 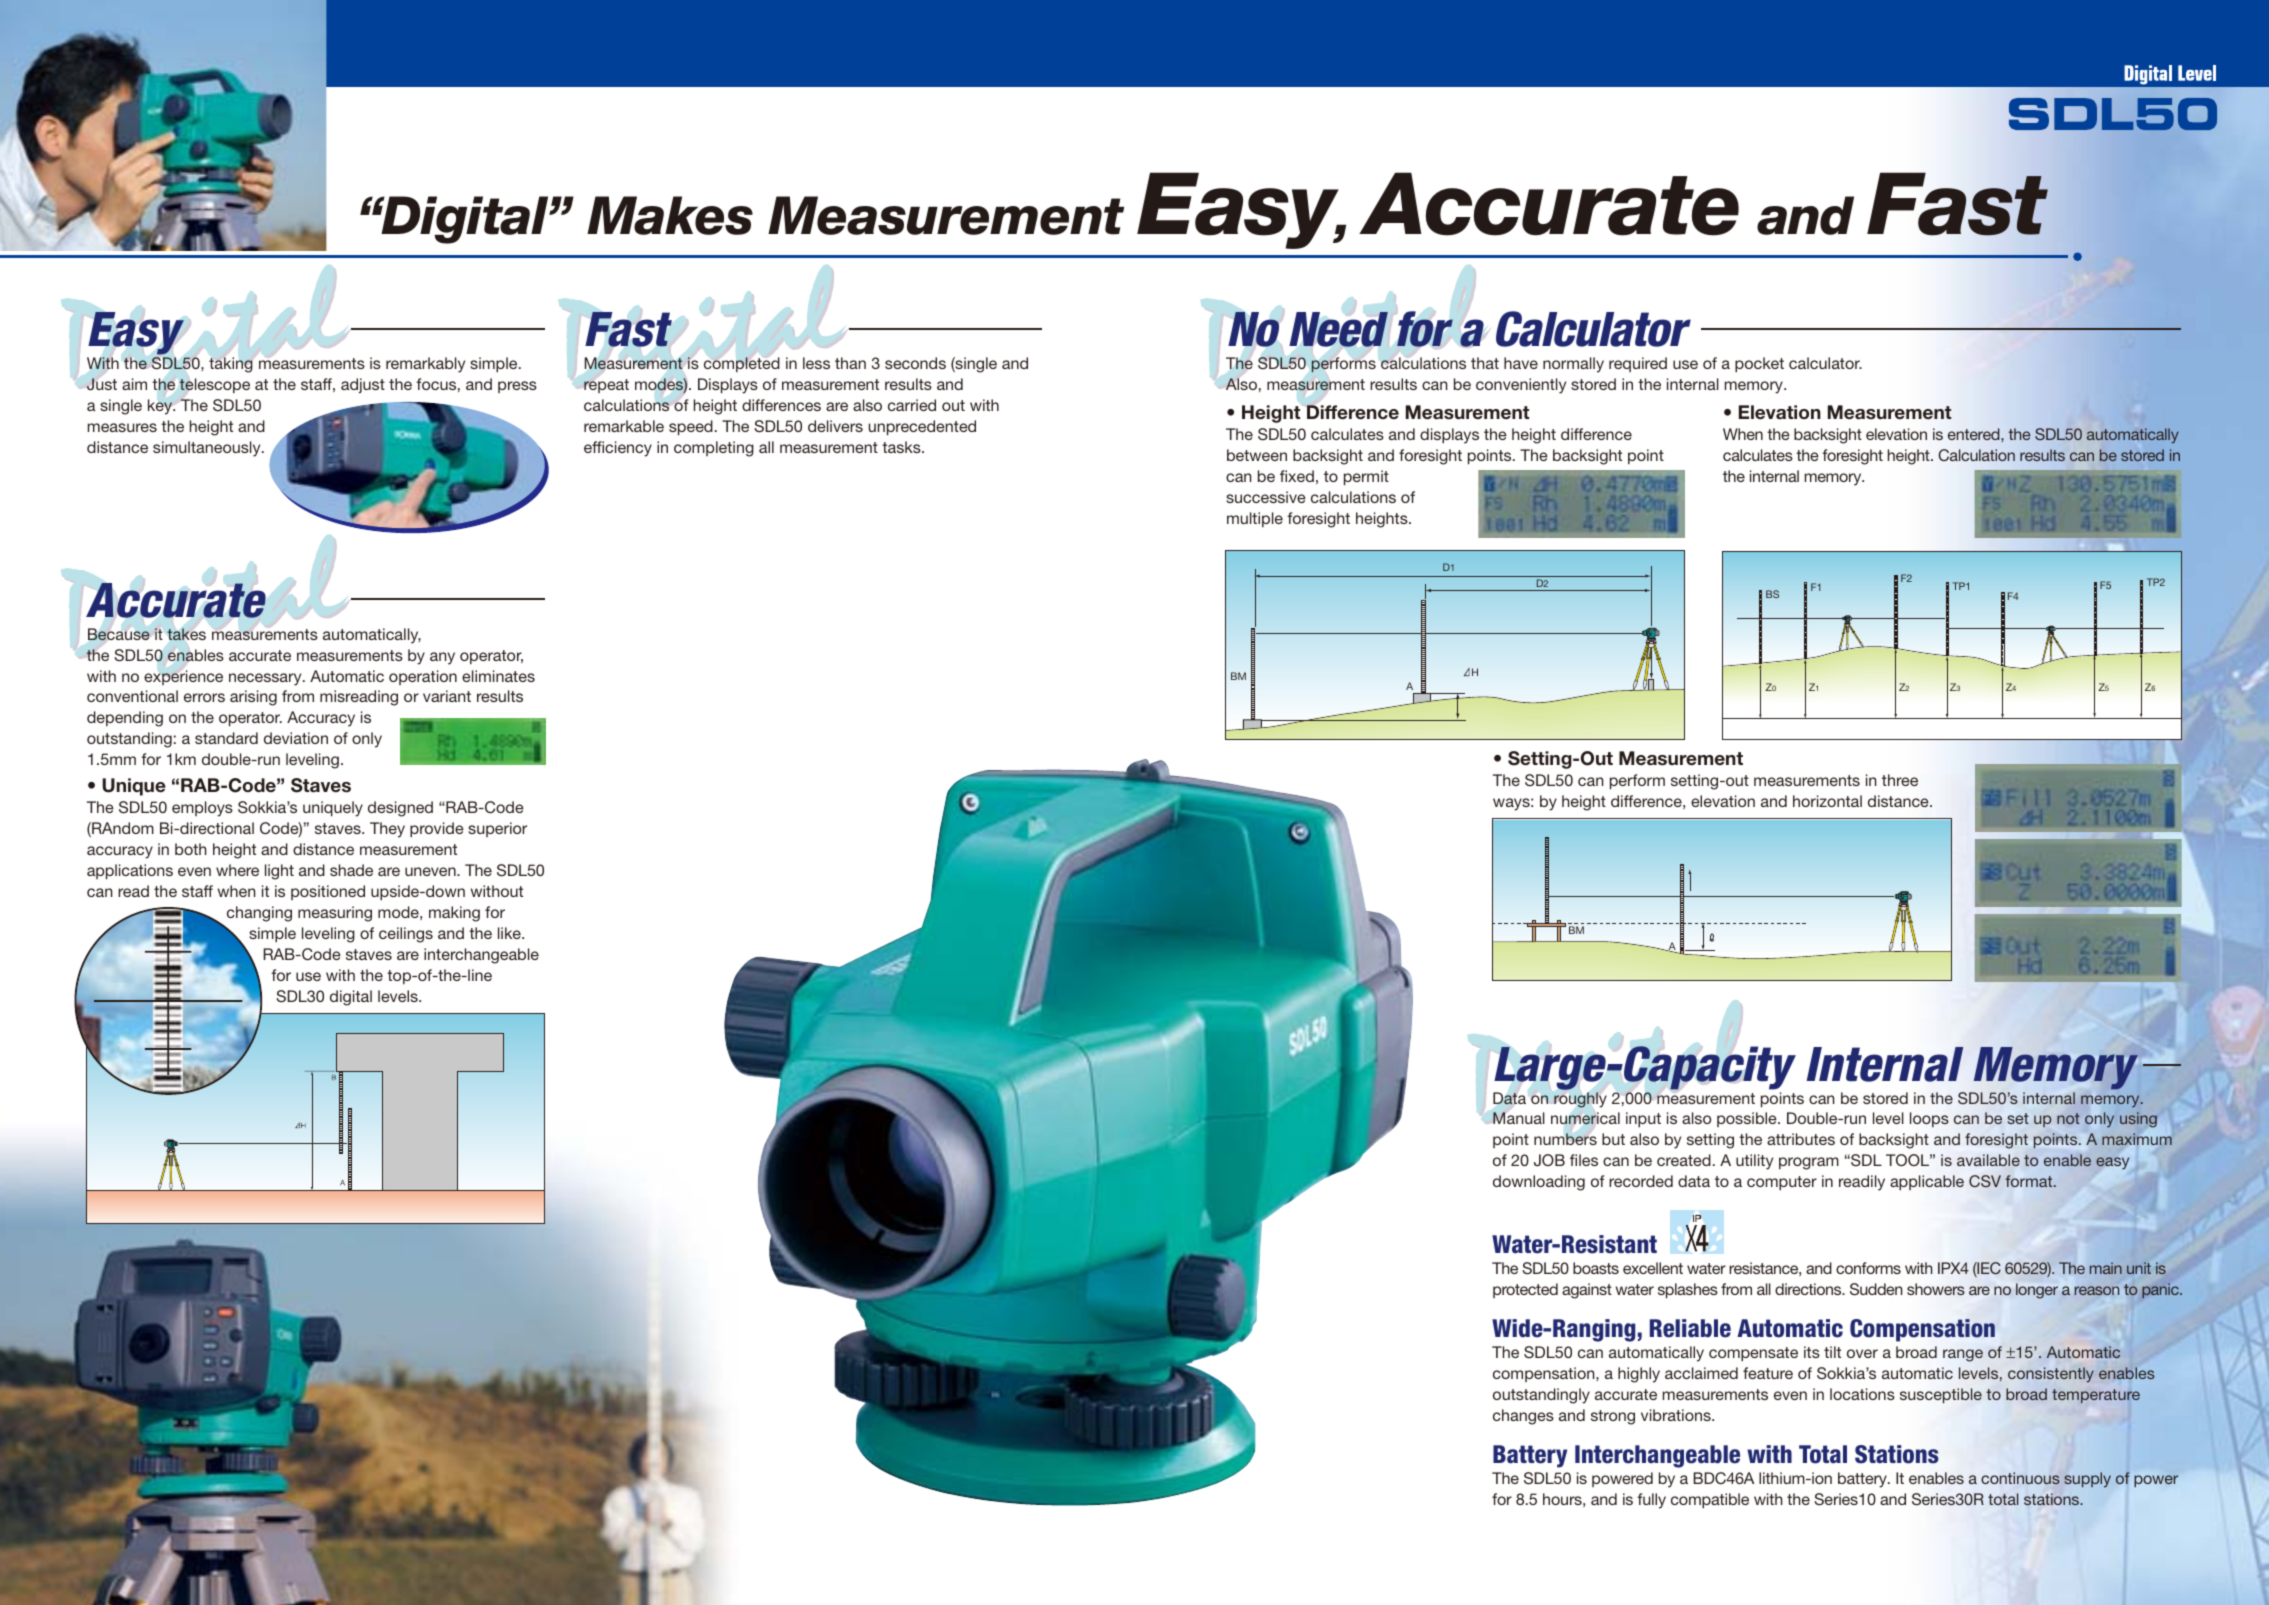 What do you see at coordinates (1638, 364) in the screenshot?
I see `required` at bounding box center [1638, 364].
